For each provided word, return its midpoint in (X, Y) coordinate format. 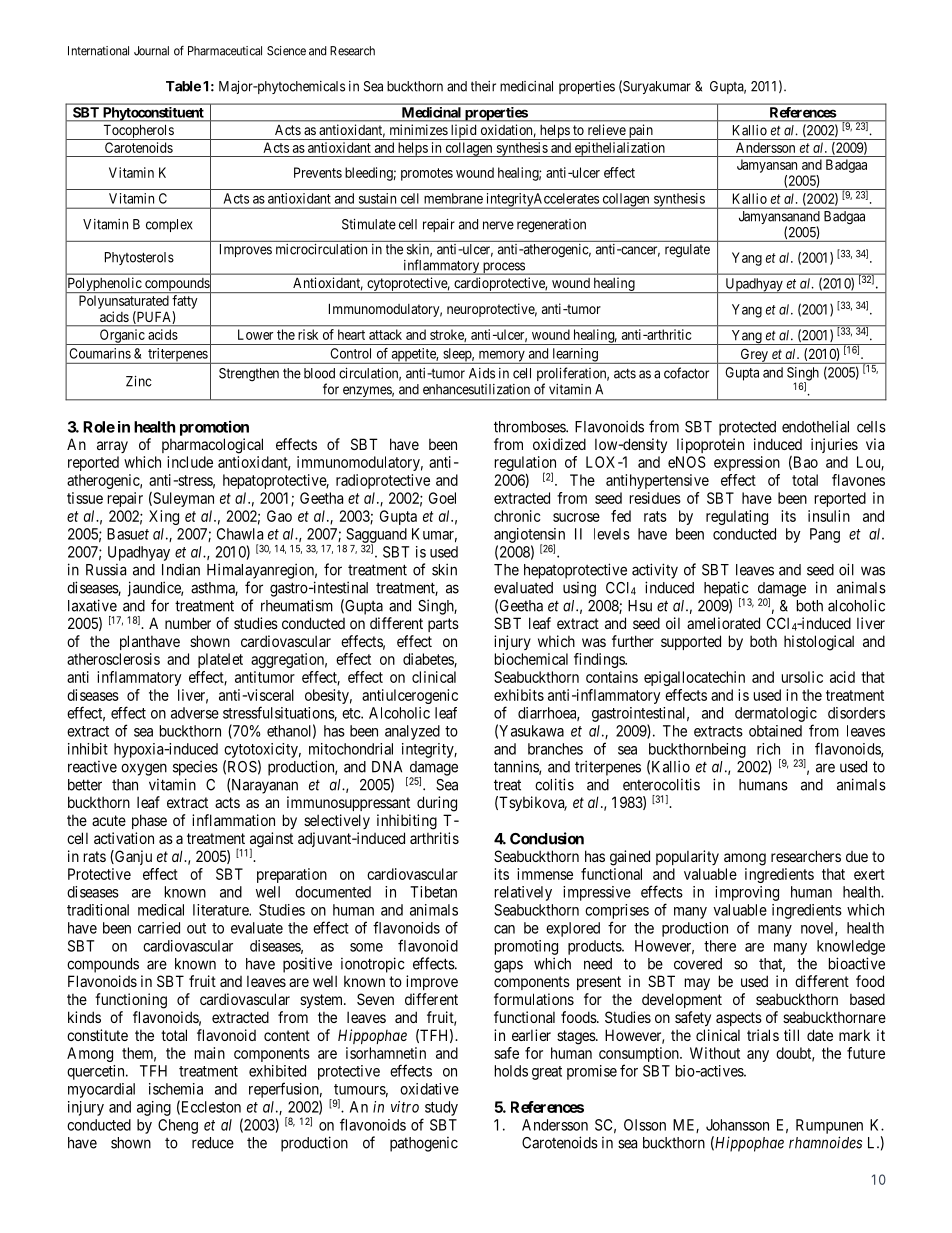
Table (183, 86)
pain (640, 132)
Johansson (737, 1125)
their (483, 86)
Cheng (178, 1126)
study (441, 1108)
